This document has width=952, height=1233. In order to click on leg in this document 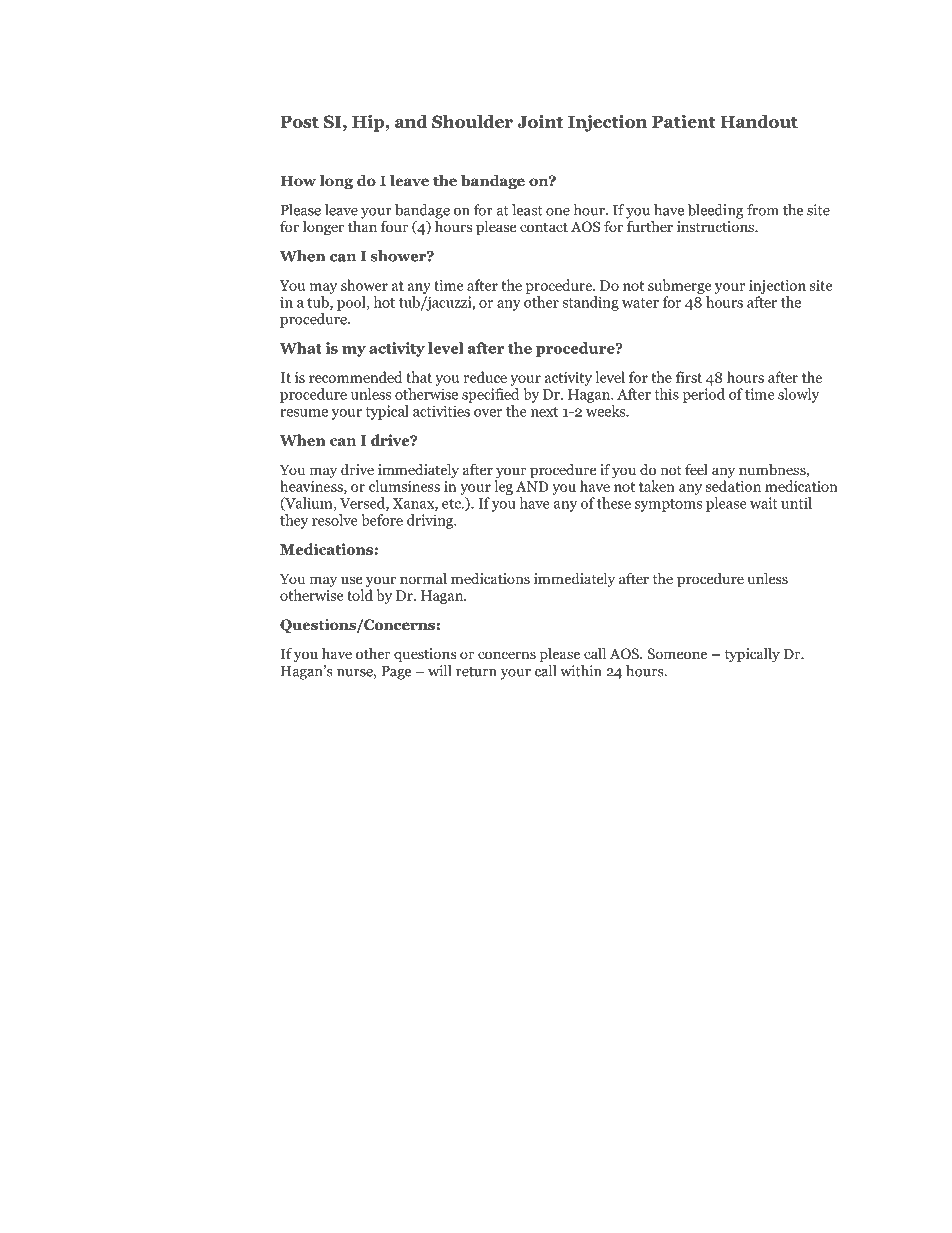, I will do `click(503, 487)`.
